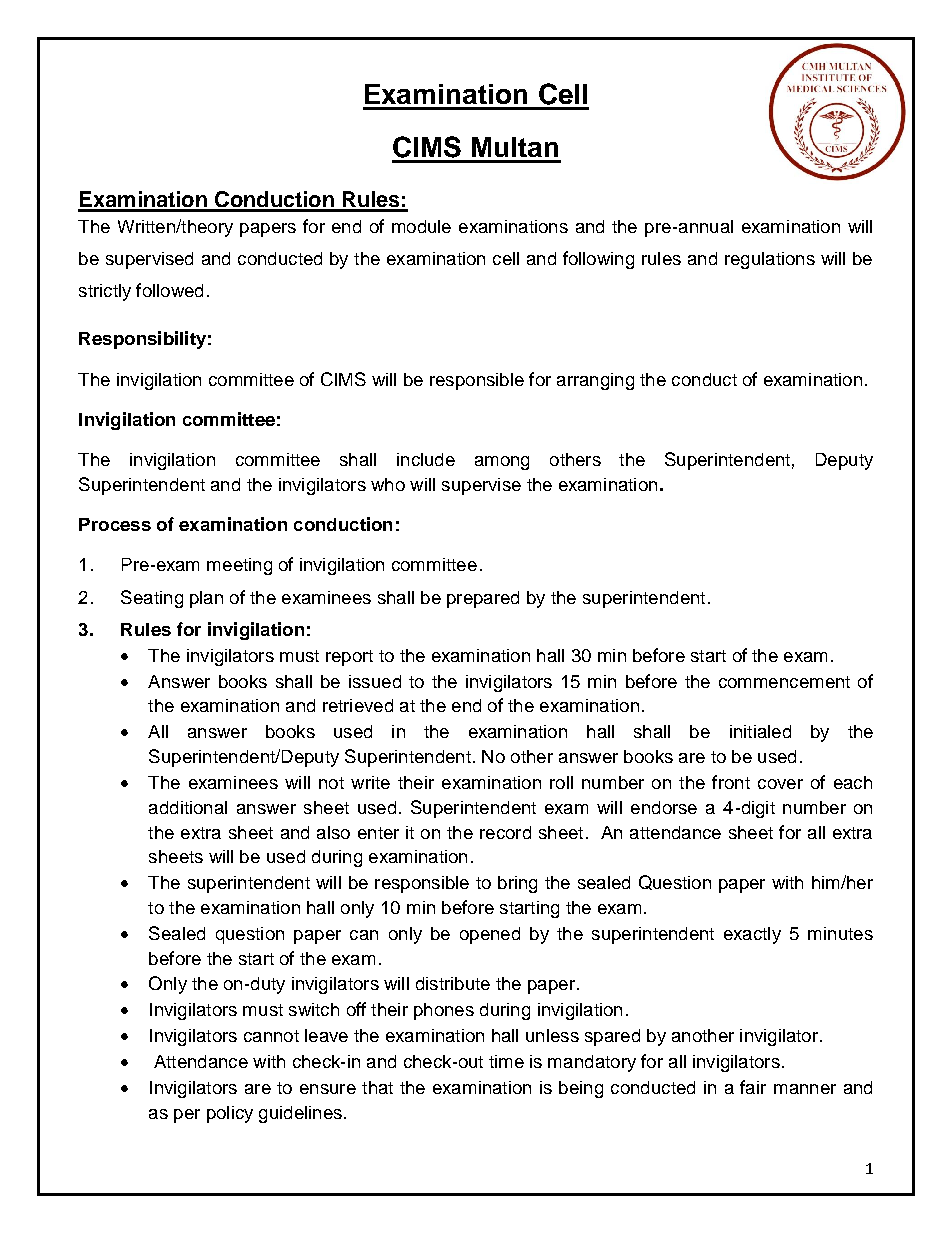  Describe the element at coordinates (421, 226) in the image. I see `module` at that location.
